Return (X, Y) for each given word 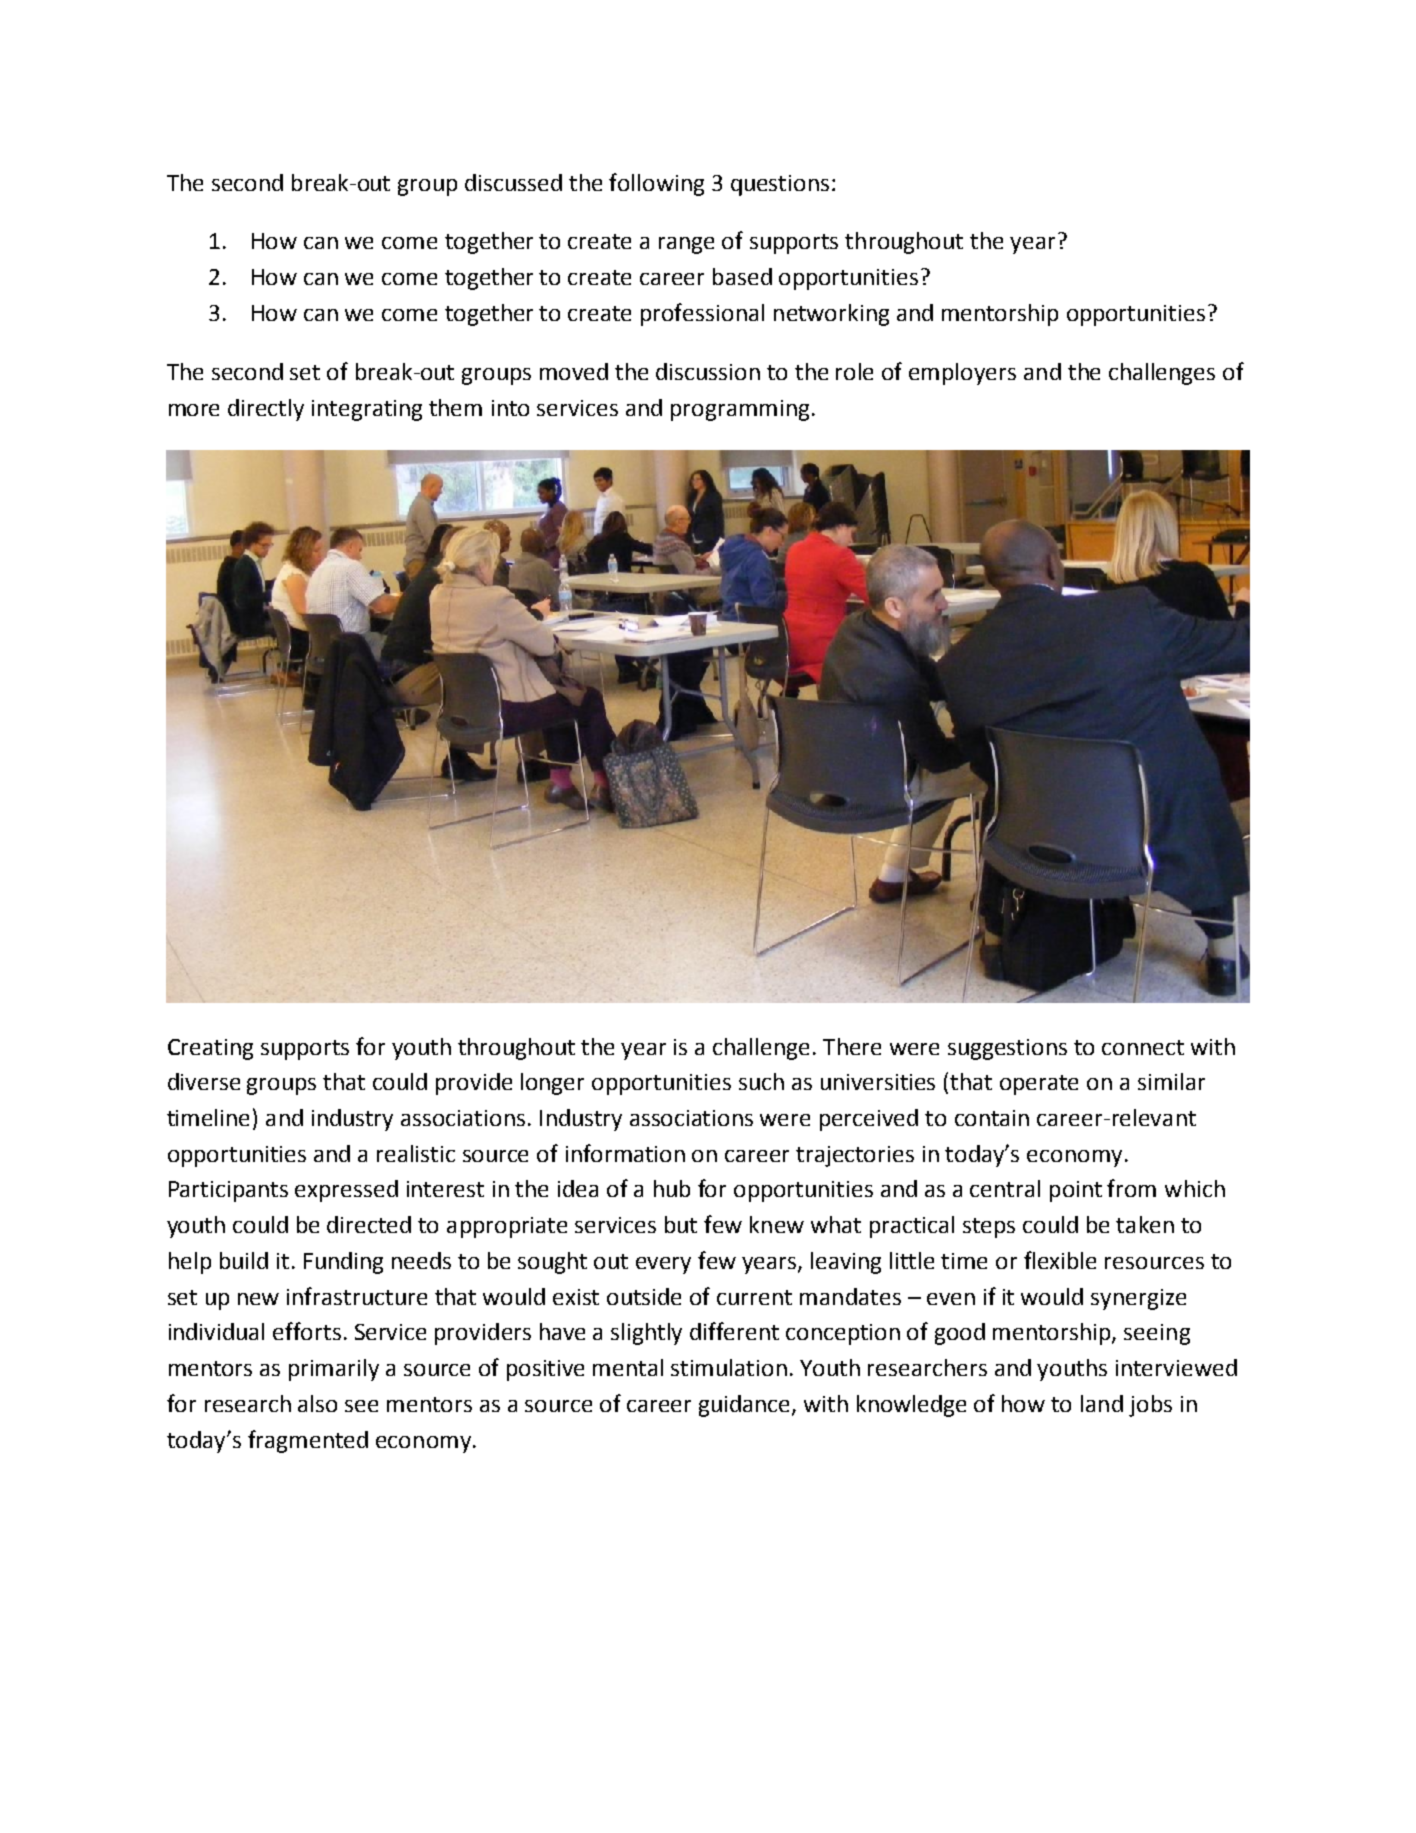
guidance (746, 1406)
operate (1039, 1085)
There (852, 1046)
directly (266, 410)
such (761, 1081)
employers (962, 374)
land (1102, 1403)
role (854, 371)
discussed (513, 182)
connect (1143, 1047)
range (686, 245)
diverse (204, 1081)
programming (740, 410)
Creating (210, 1049)
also (317, 1403)
